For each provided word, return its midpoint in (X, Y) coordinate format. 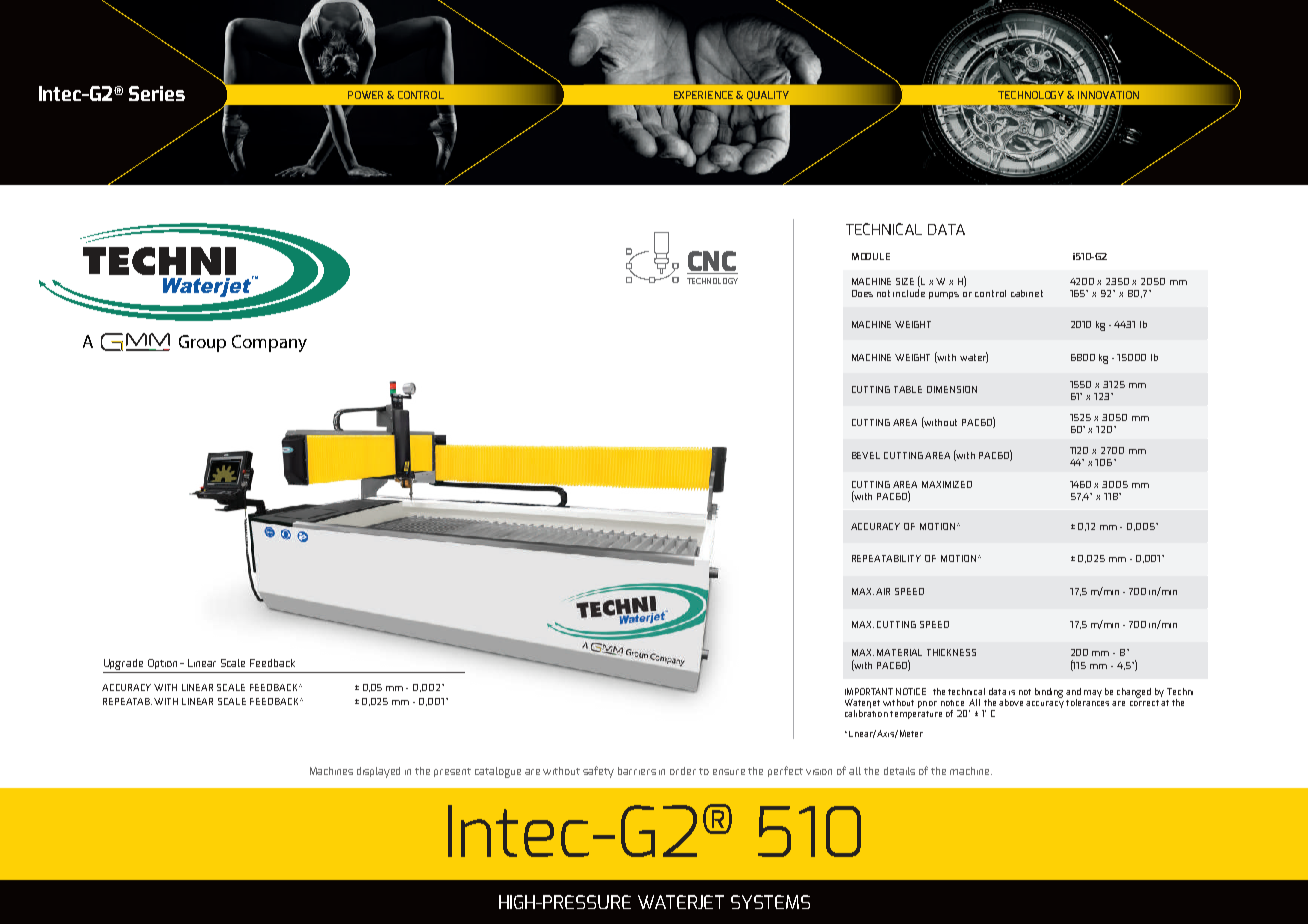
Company (269, 343)
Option (162, 664)
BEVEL (866, 455)
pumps (944, 295)
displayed (378, 772)
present (452, 772)
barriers (637, 771)
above (1011, 702)
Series (157, 93)
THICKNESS (951, 652)
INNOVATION (1108, 95)
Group (202, 343)
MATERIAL (899, 652)
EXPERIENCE (703, 95)
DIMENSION (952, 389)
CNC (712, 261)
